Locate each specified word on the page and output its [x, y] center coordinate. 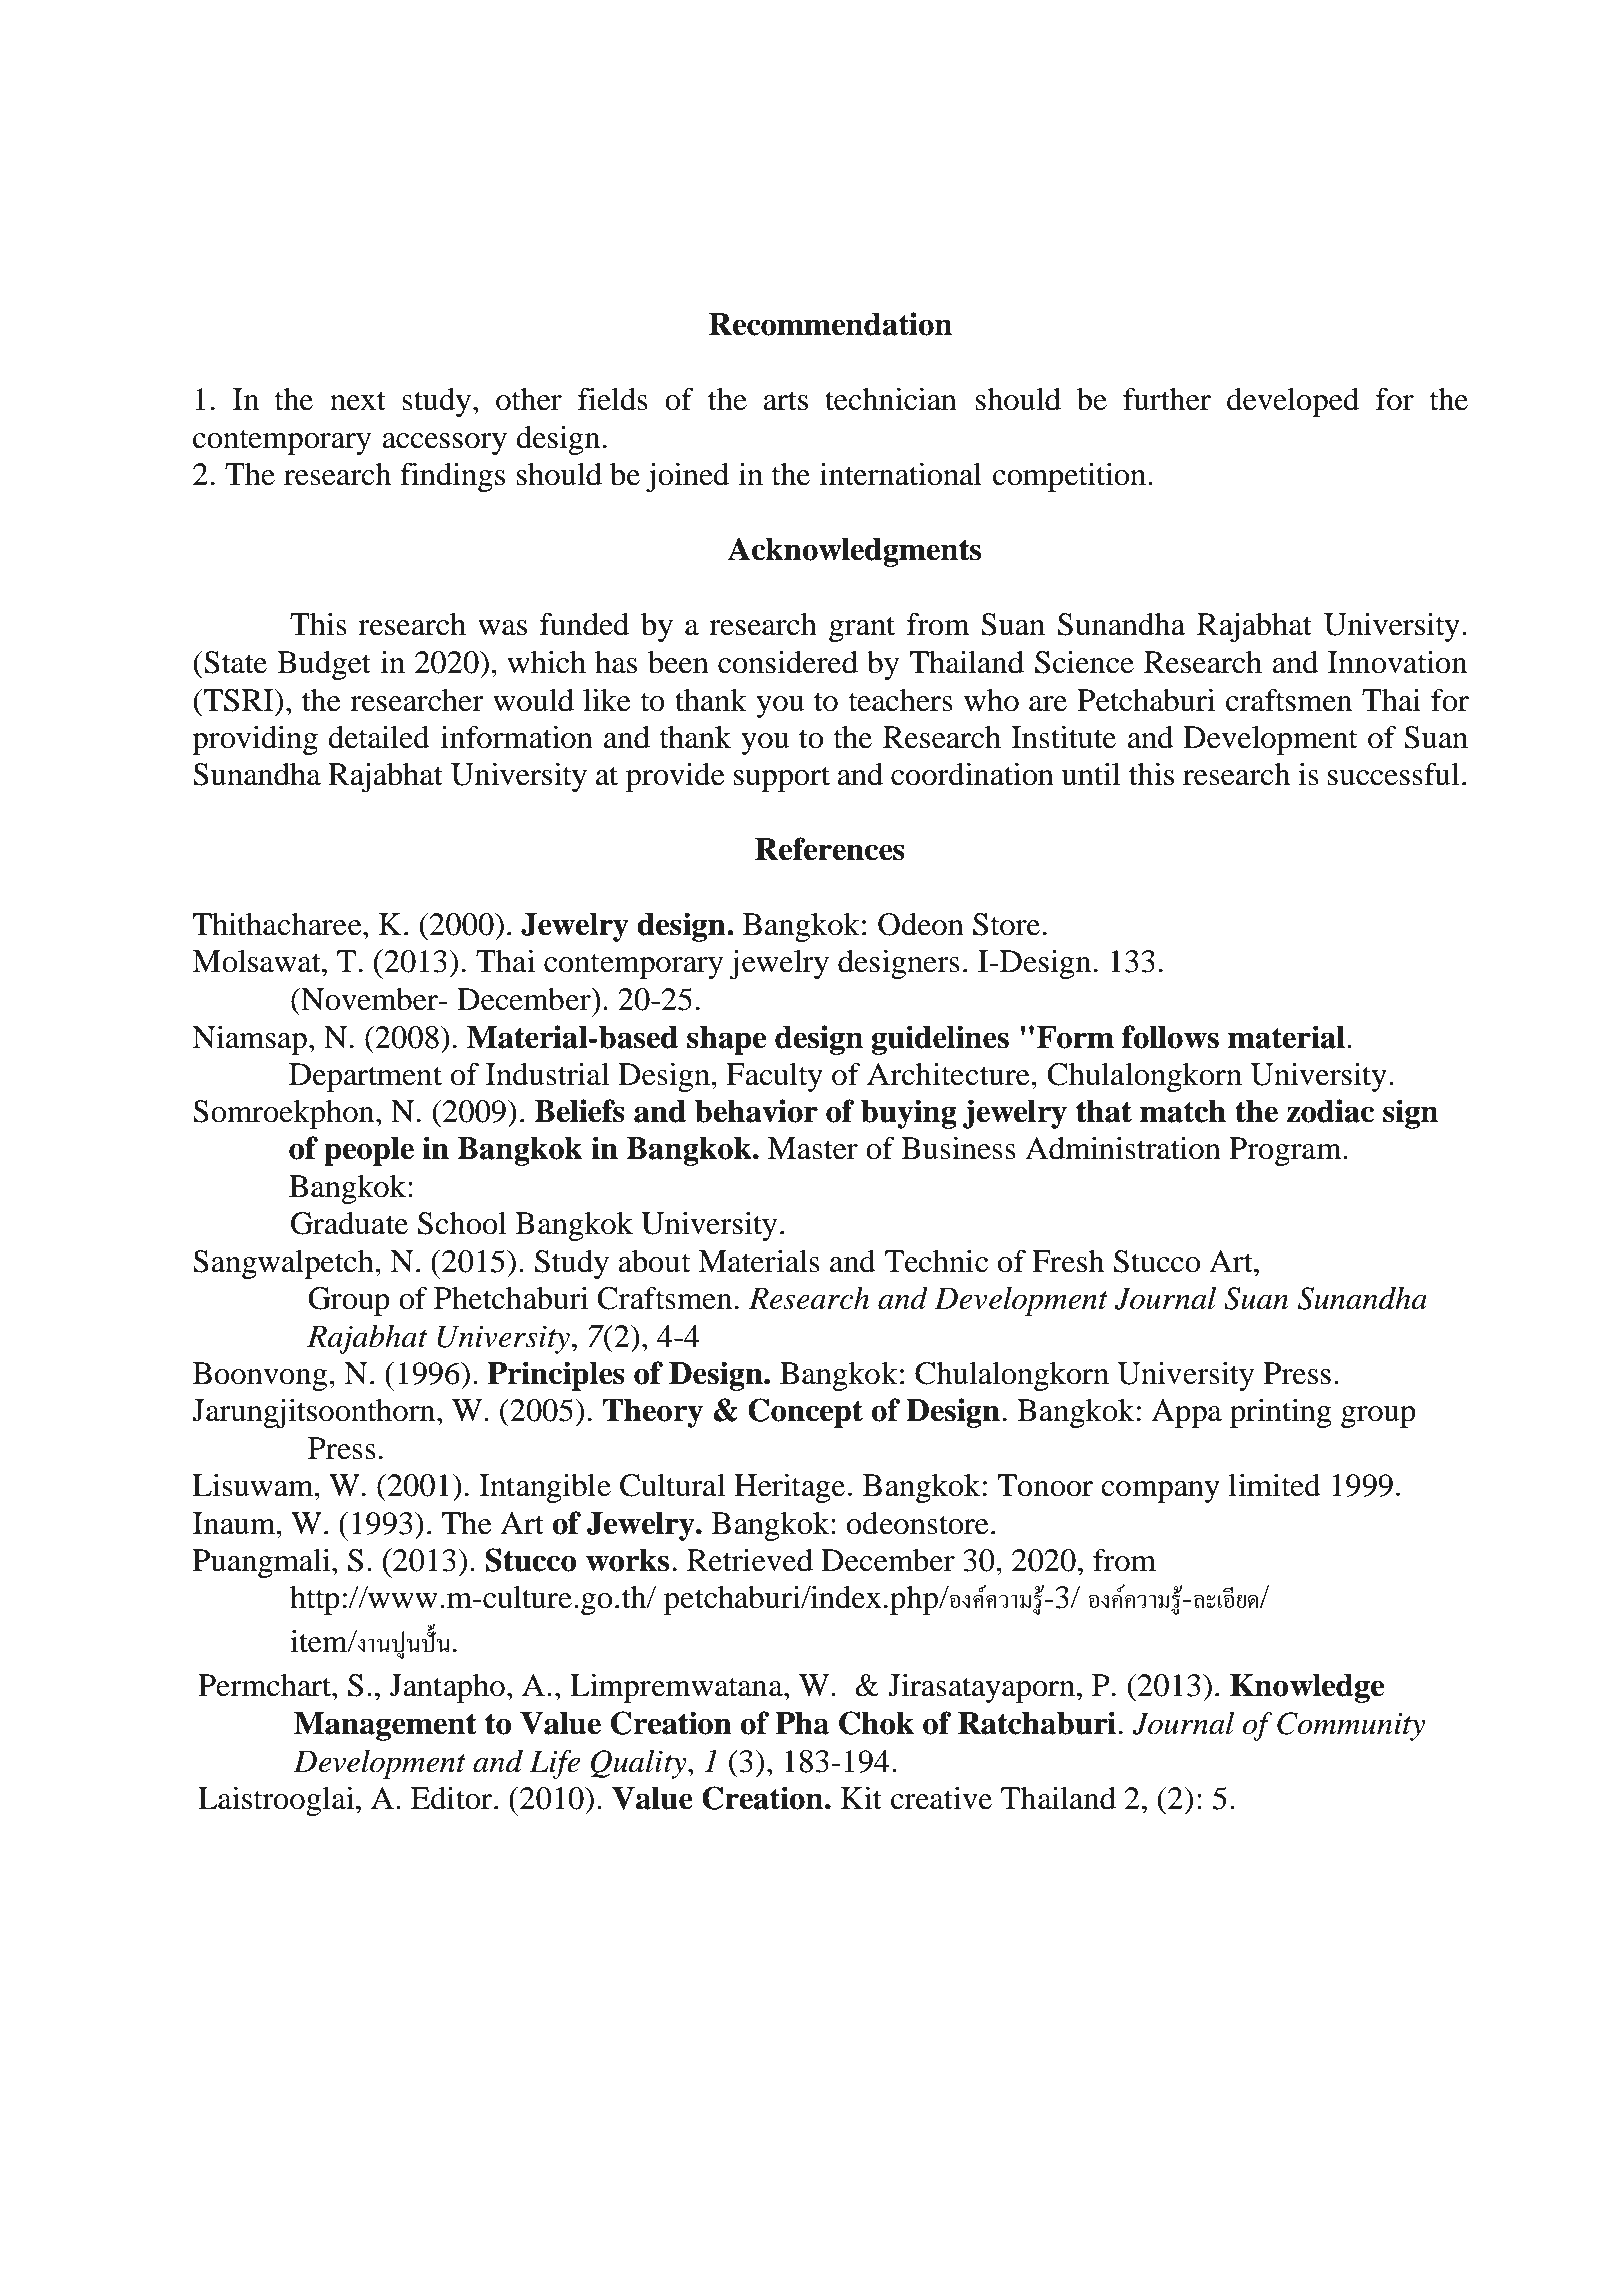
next [358, 401]
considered [788, 662]
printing [1281, 1413]
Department [365, 1077]
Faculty [774, 1077]
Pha [802, 1723]
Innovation [1397, 662]
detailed [379, 737]
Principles [556, 1376]
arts [785, 401]
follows [1170, 1037]
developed [1293, 402]
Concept [805, 1413]
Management [385, 1726]
